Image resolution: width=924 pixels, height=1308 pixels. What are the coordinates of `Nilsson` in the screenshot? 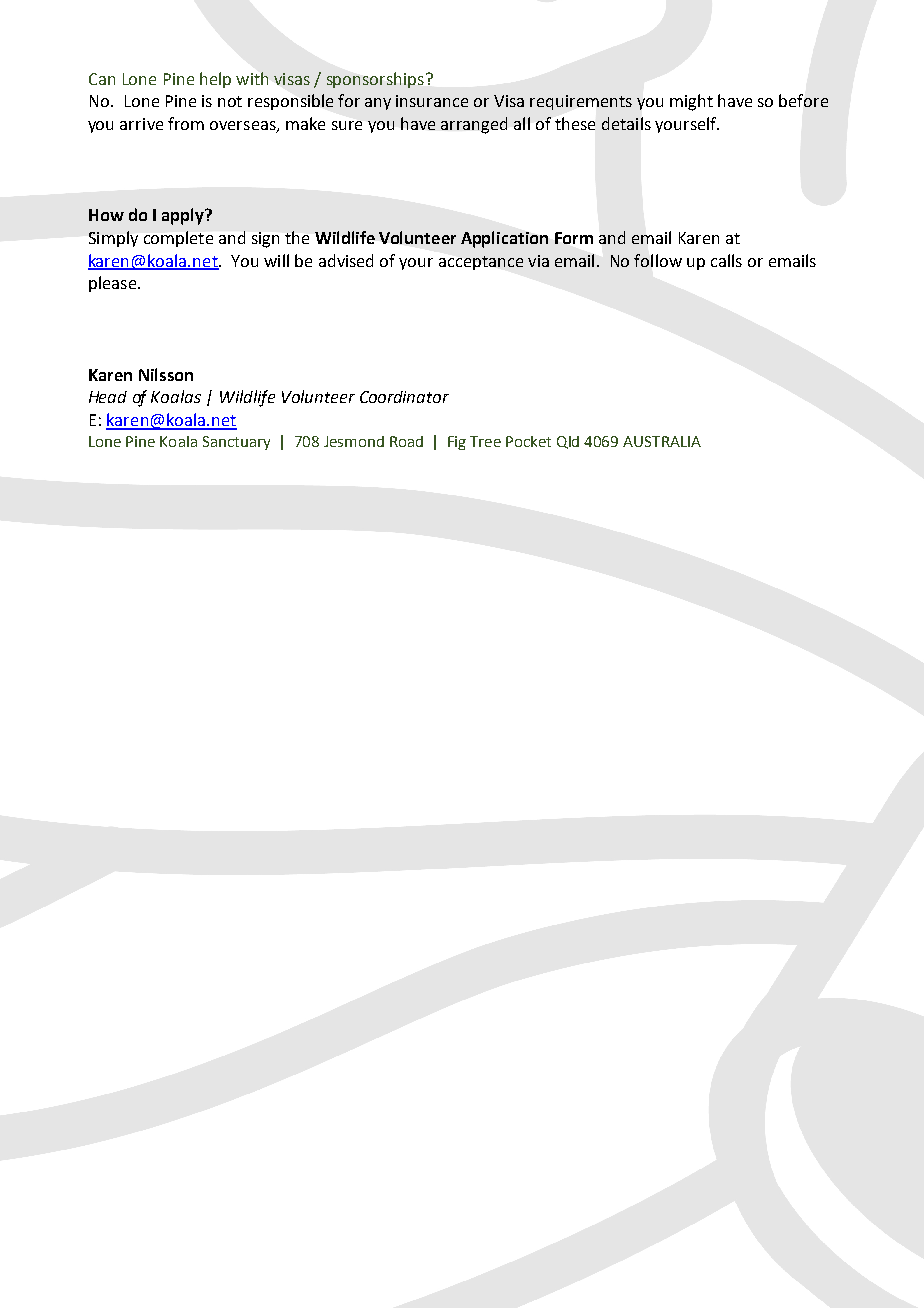 It's located at (166, 374).
